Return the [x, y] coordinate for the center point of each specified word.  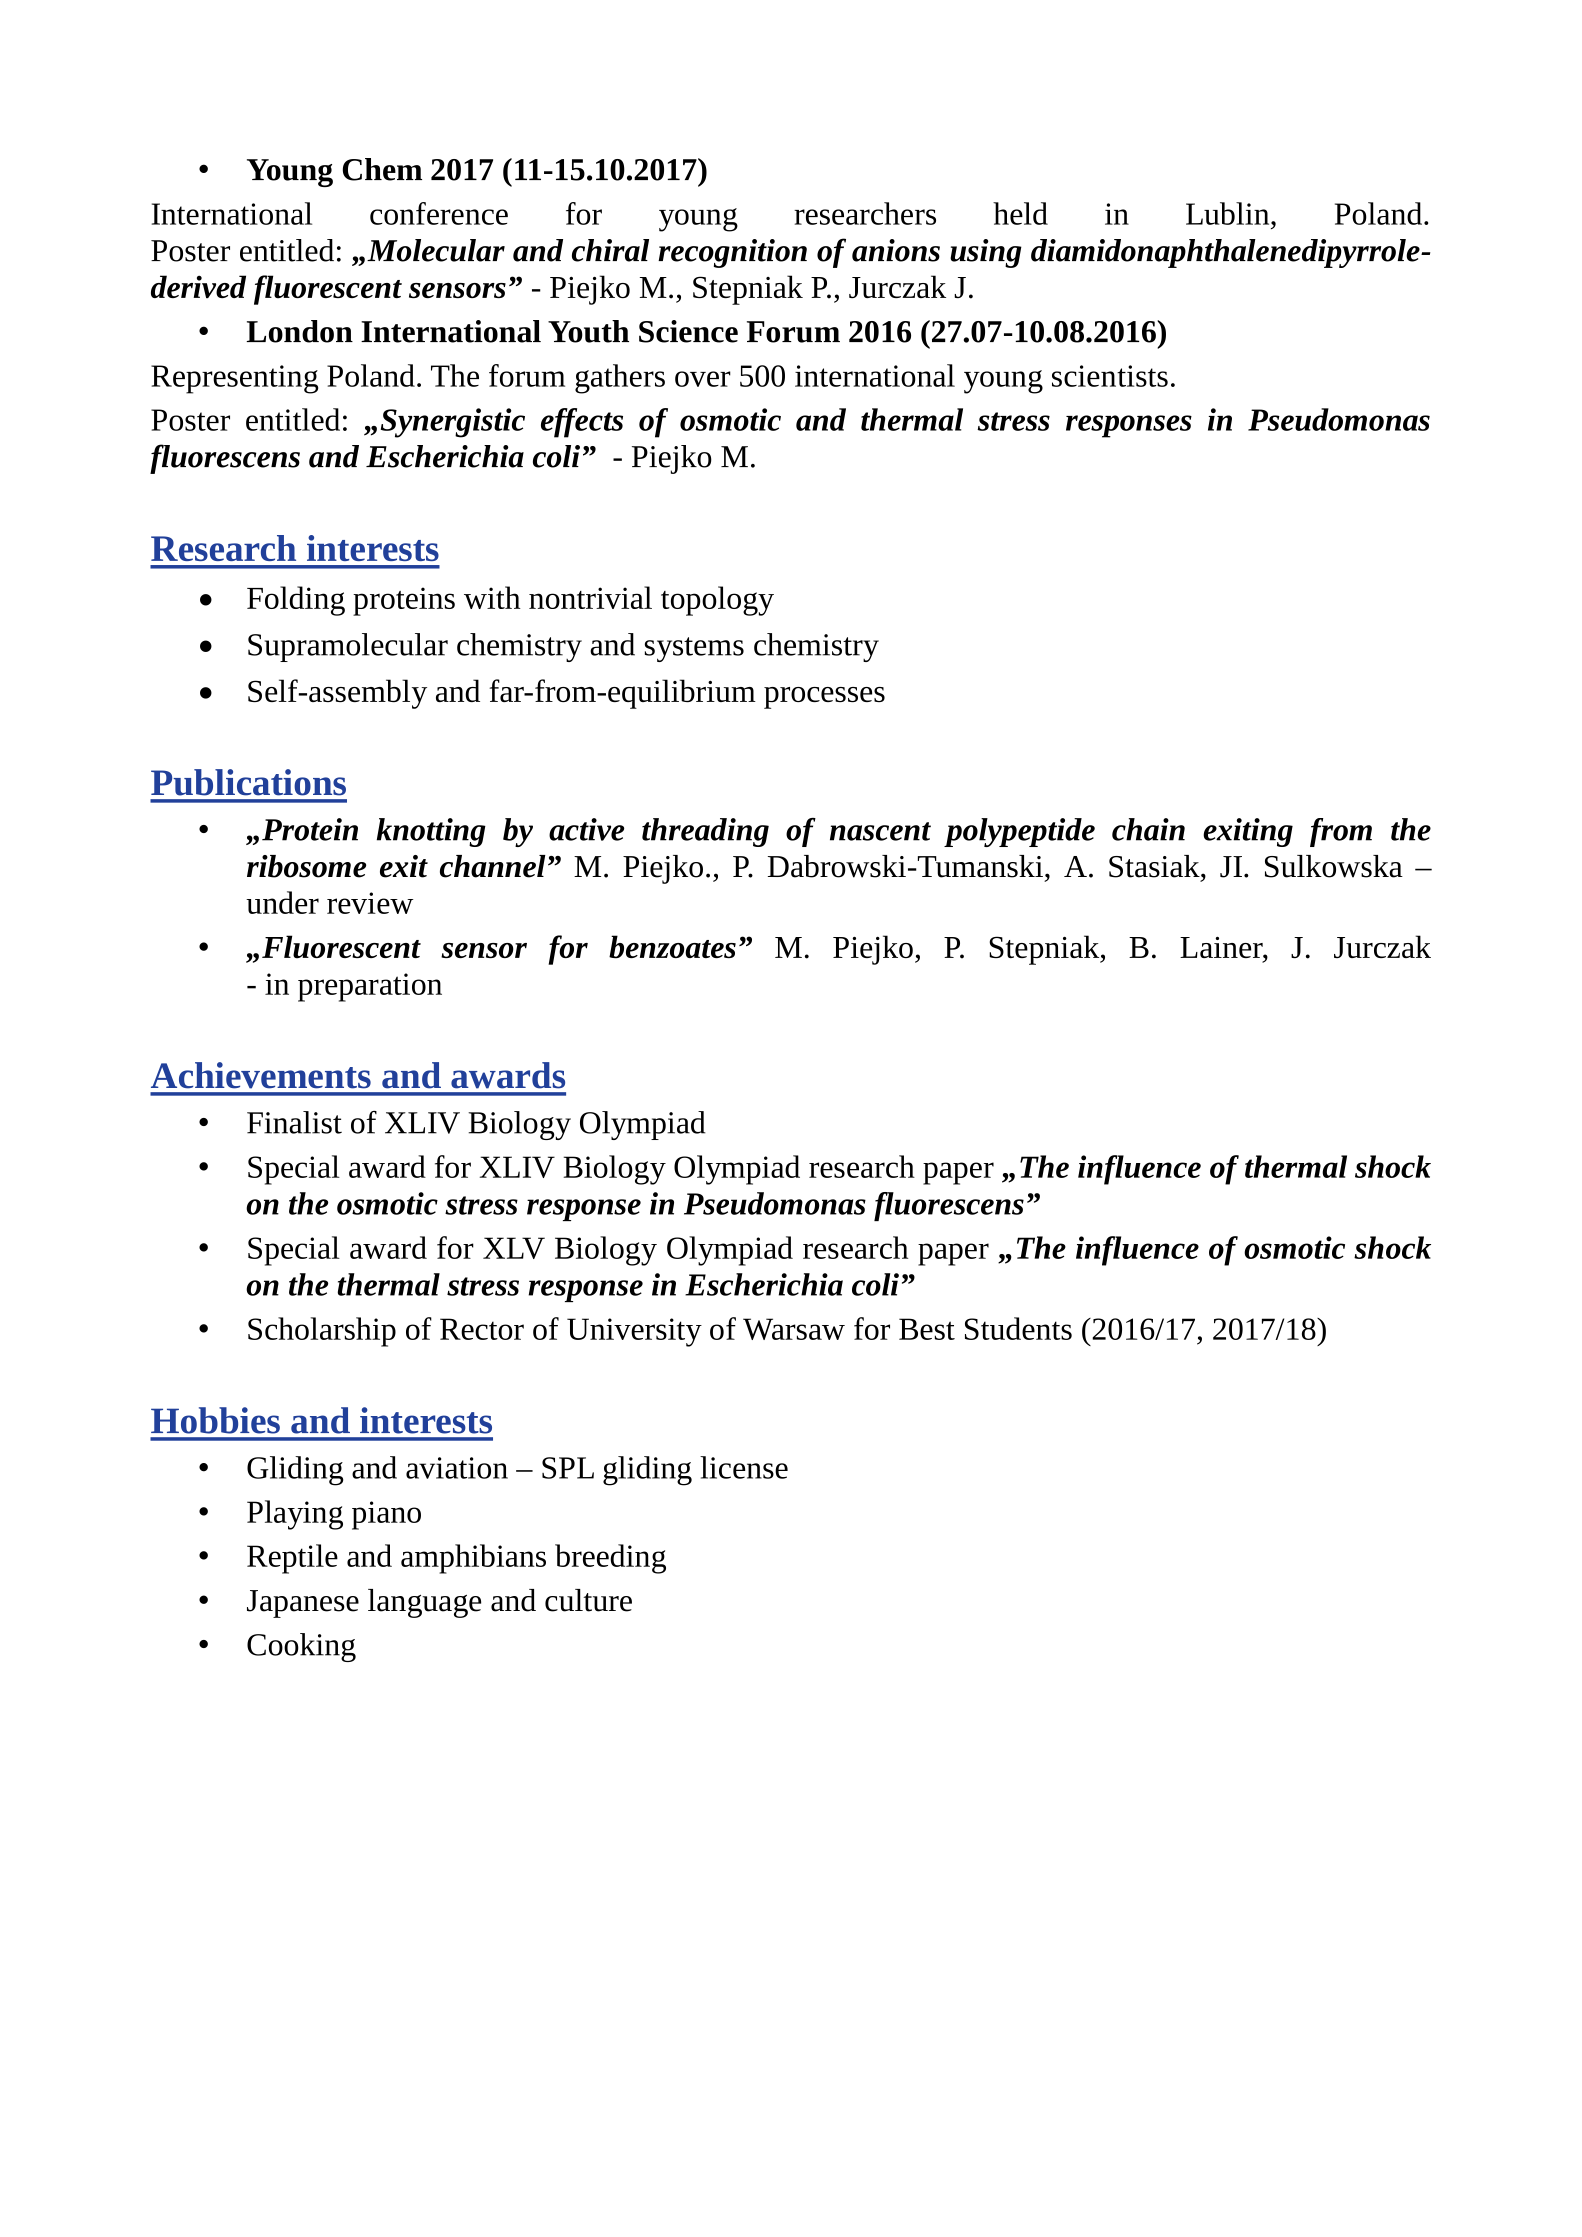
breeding [610, 1559]
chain [1148, 829]
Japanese [303, 1604]
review [370, 903]
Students [1018, 1328]
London [299, 331]
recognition [732, 253]
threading [705, 832]
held [1020, 213]
